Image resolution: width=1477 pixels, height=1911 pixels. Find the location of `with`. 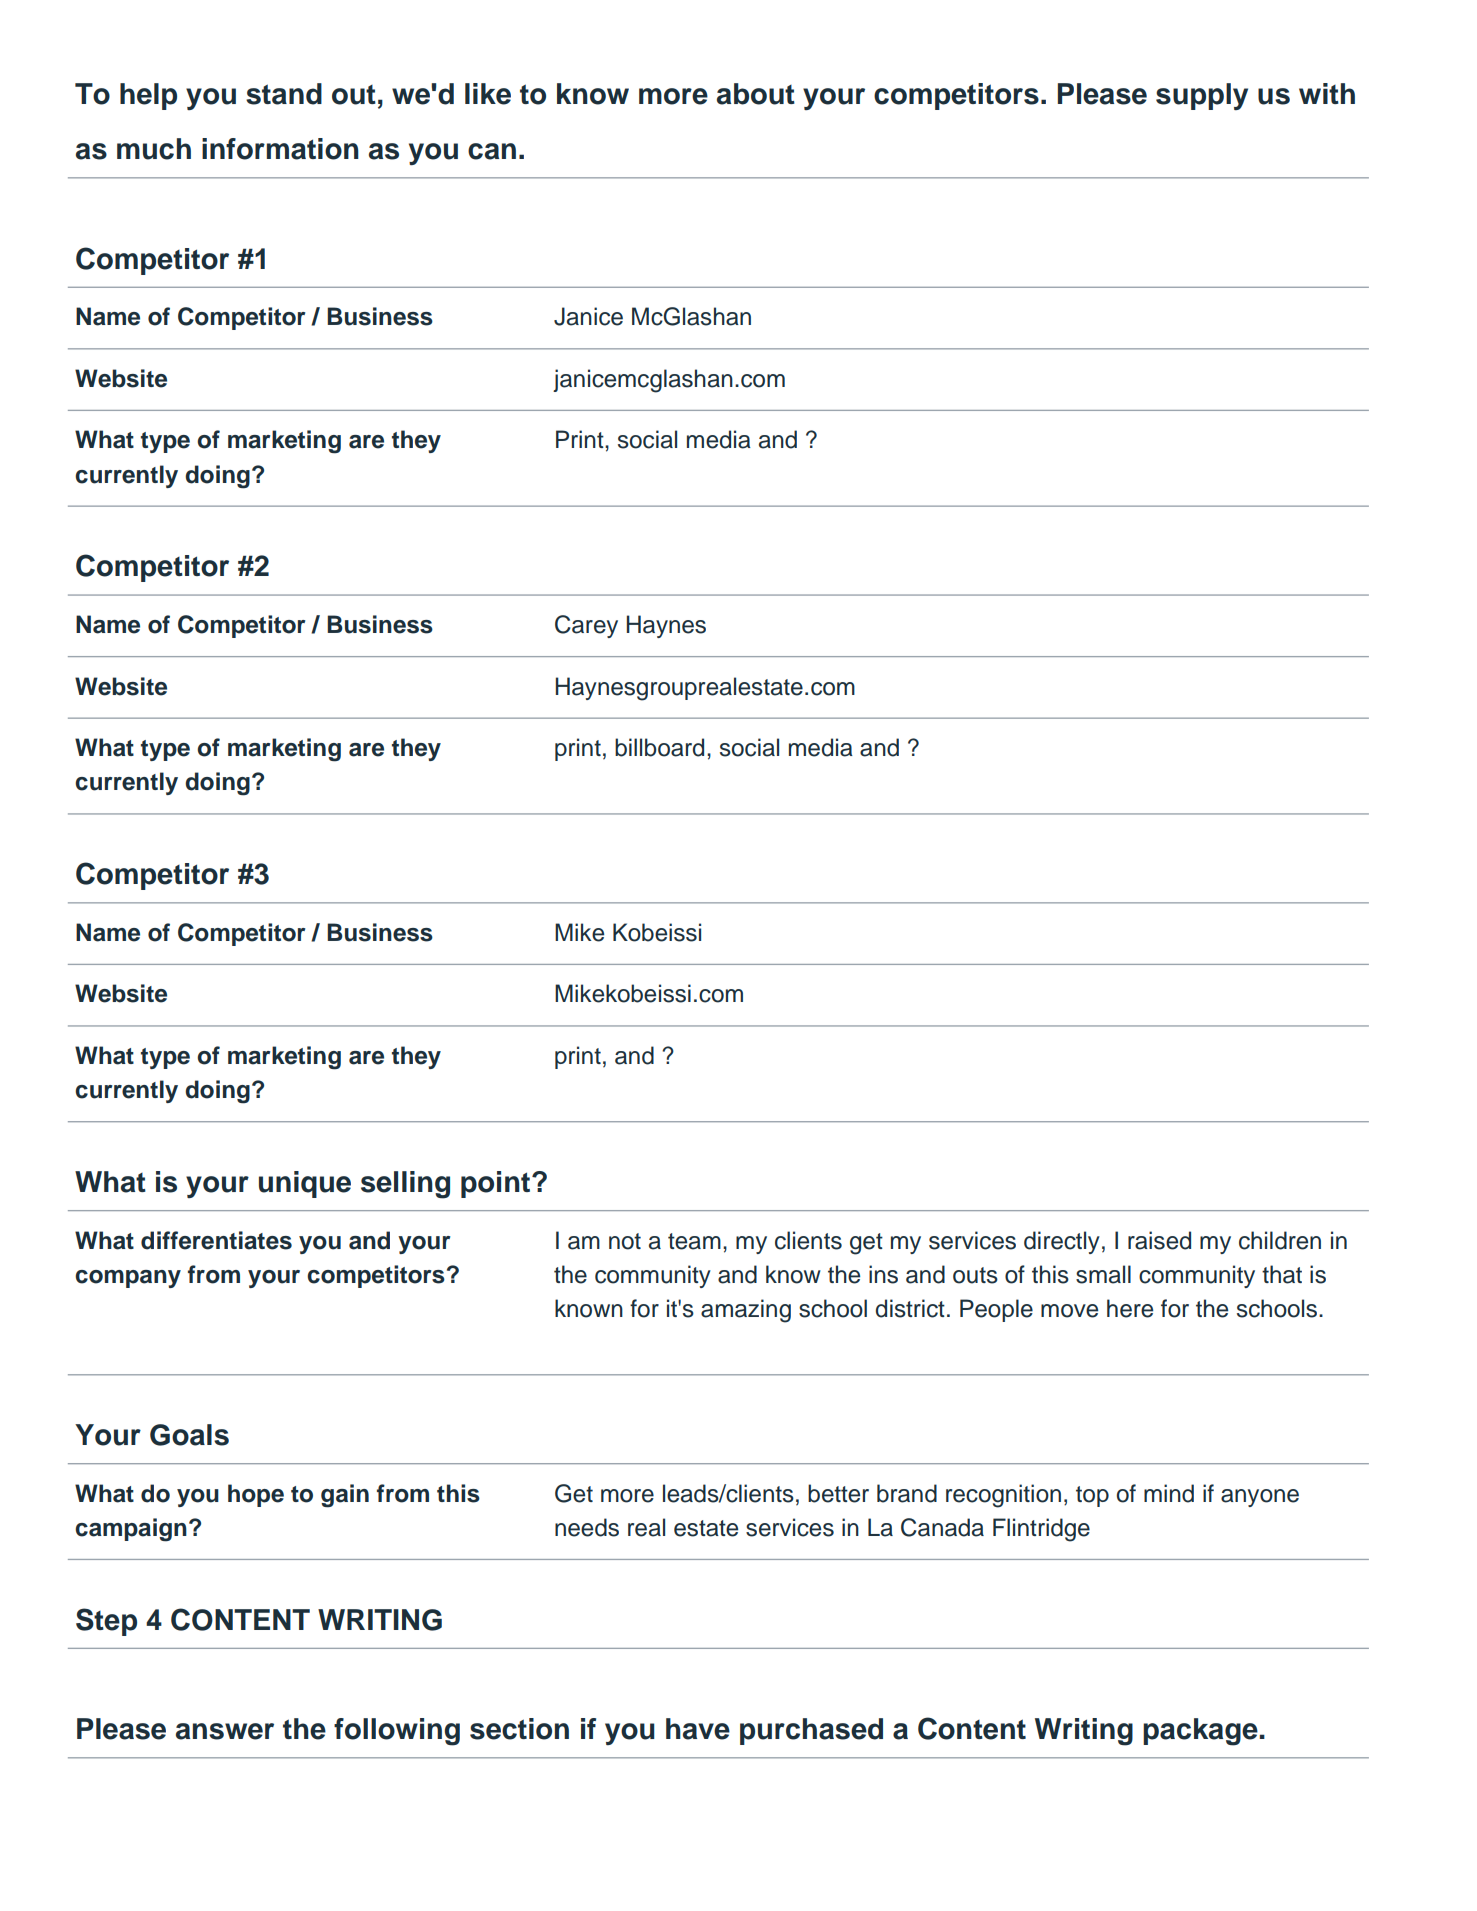

with is located at coordinates (1327, 93).
